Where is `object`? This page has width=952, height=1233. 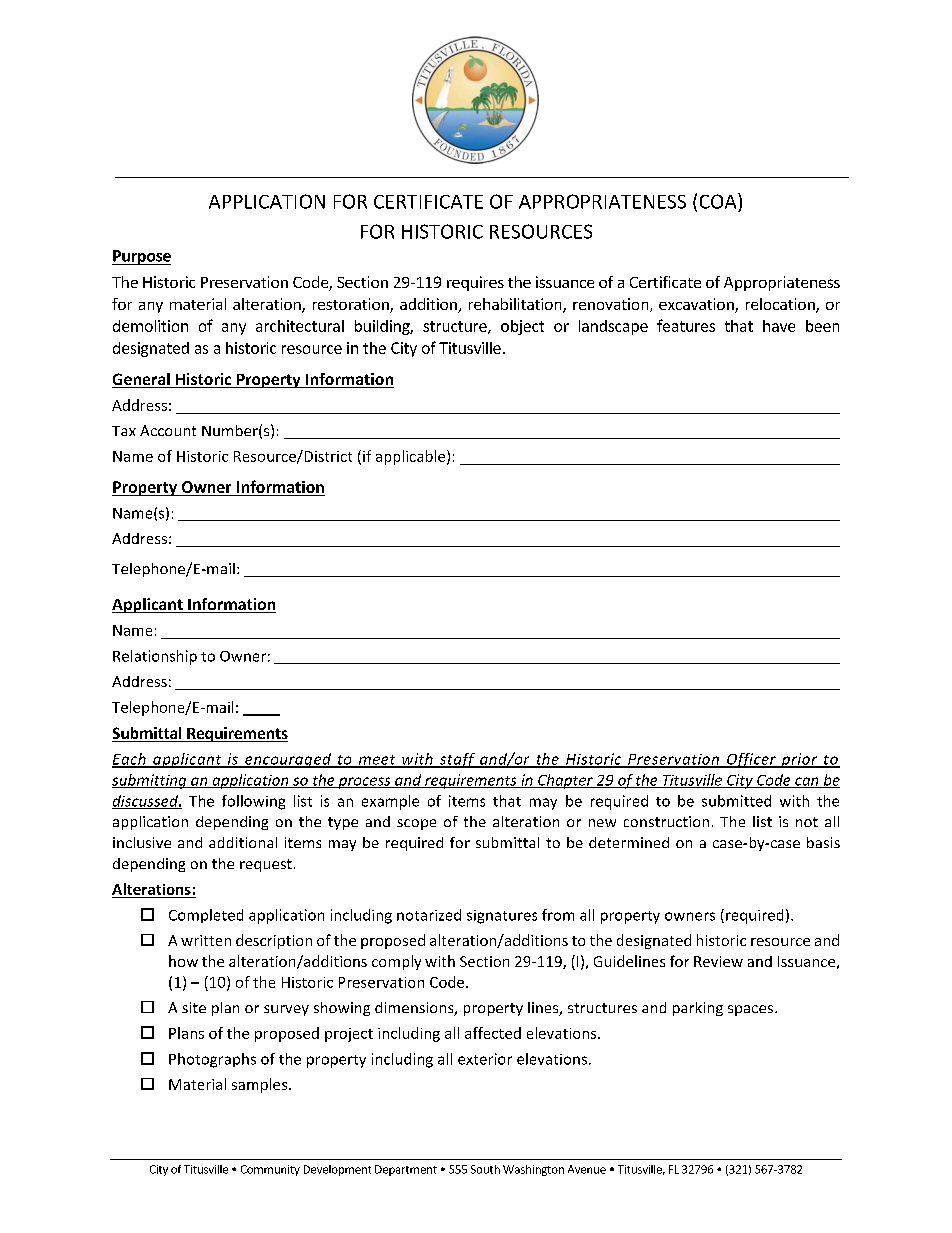 object is located at coordinates (522, 327).
